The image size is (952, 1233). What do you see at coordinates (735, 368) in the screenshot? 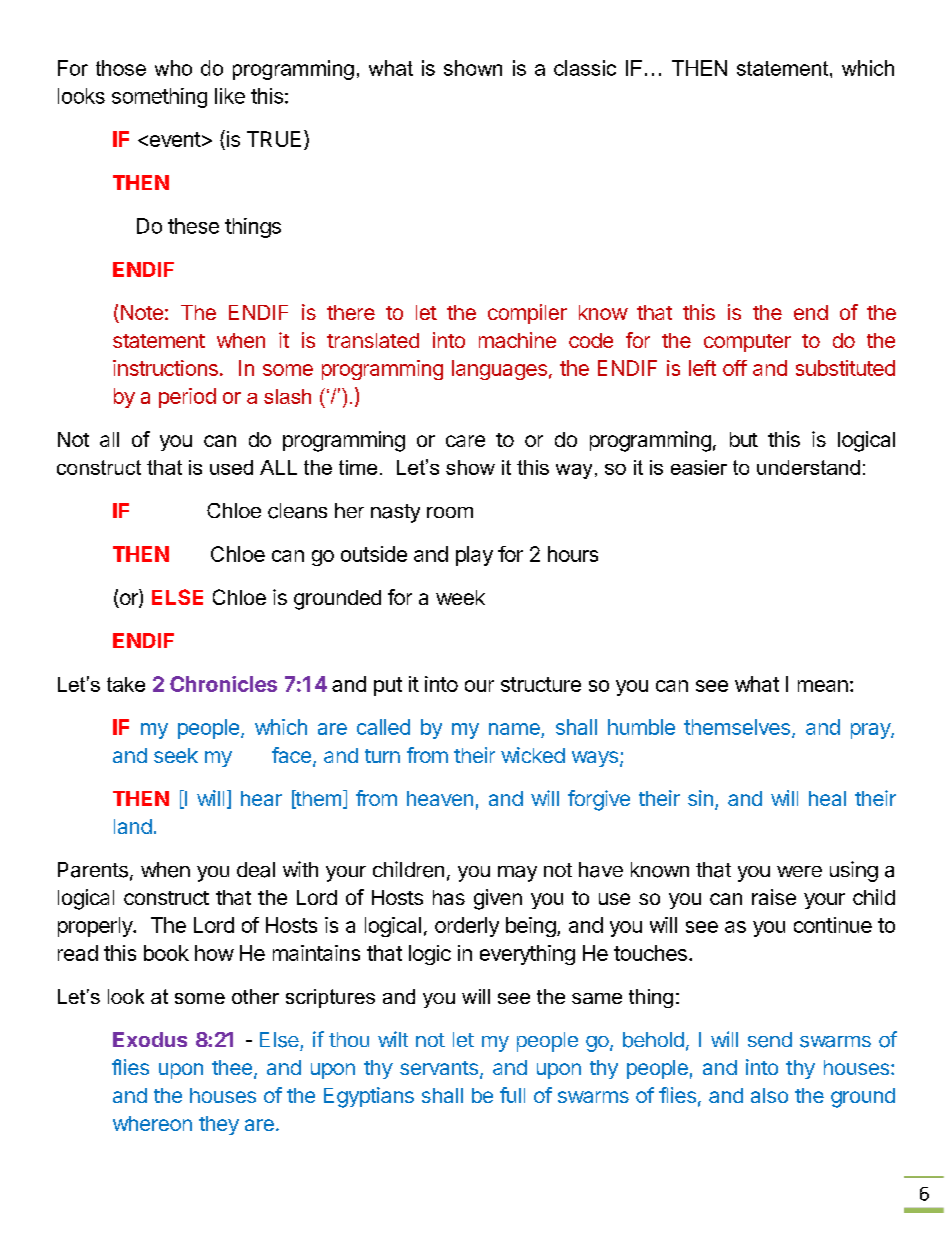
I see `off` at bounding box center [735, 368].
